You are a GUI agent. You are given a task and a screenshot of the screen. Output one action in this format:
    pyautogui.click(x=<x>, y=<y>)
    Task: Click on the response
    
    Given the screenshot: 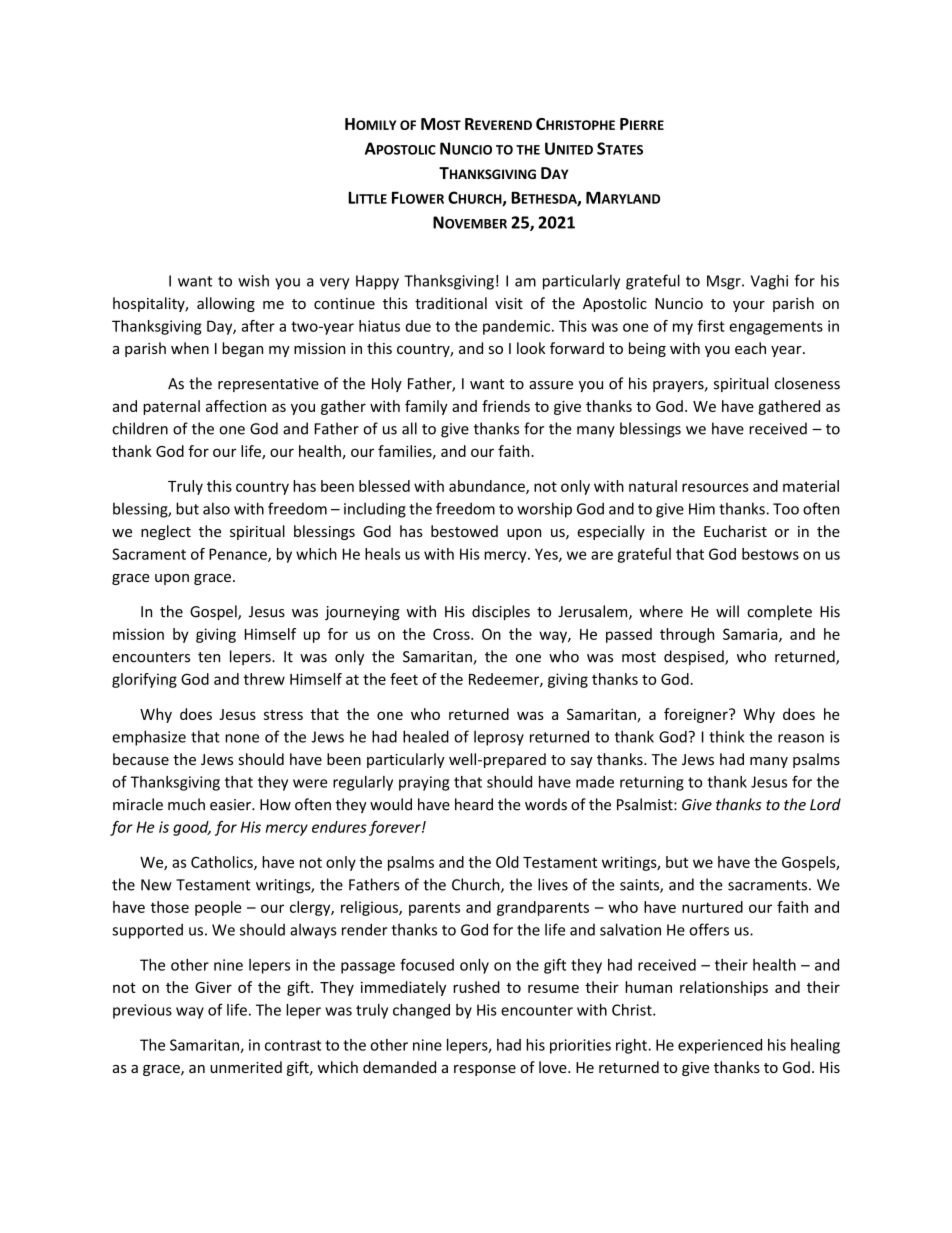 What is the action you would take?
    pyautogui.click(x=485, y=1070)
